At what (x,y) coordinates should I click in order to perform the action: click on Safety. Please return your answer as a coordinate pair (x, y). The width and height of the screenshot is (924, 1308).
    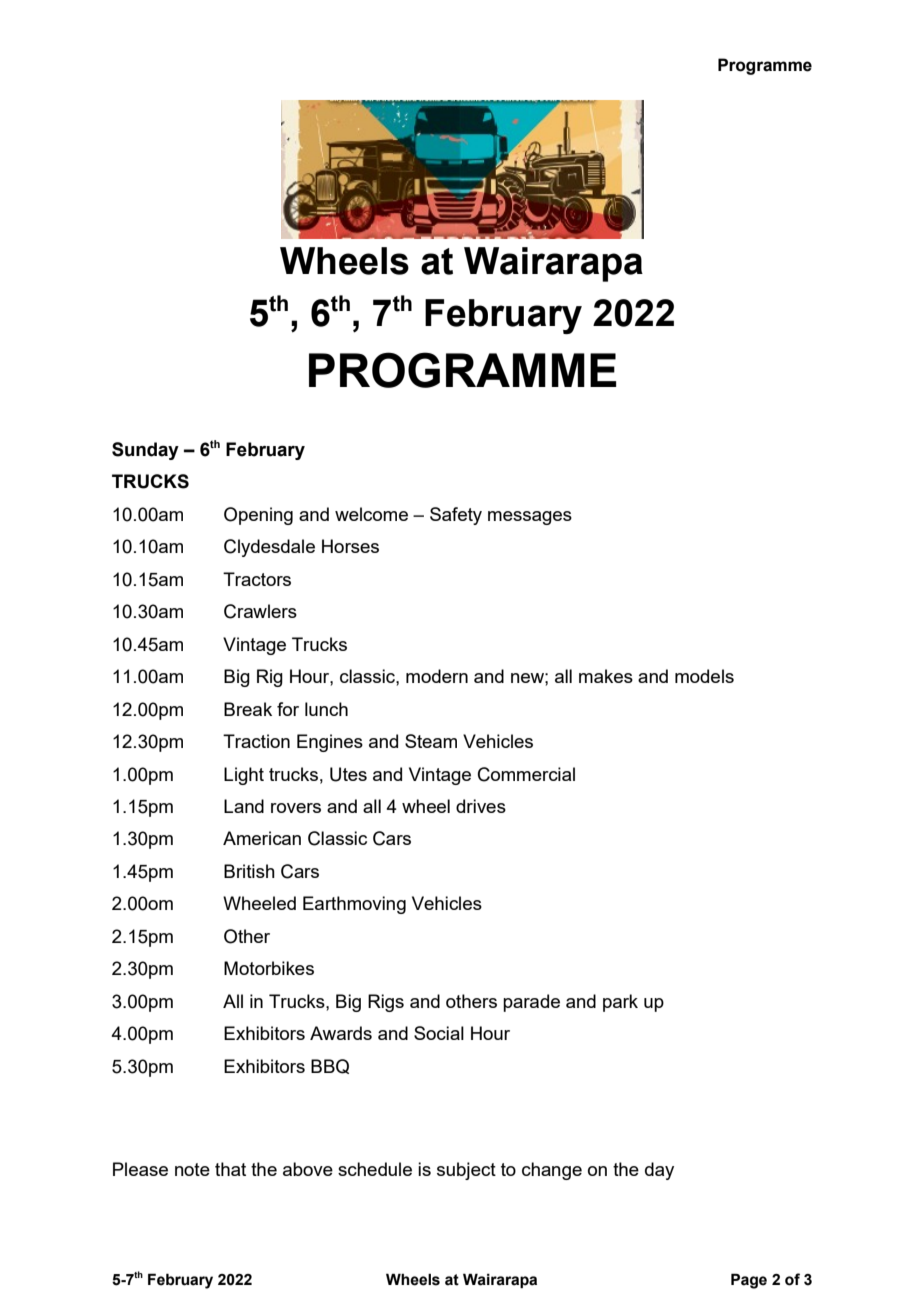
    Looking at the image, I should click on (456, 516).
